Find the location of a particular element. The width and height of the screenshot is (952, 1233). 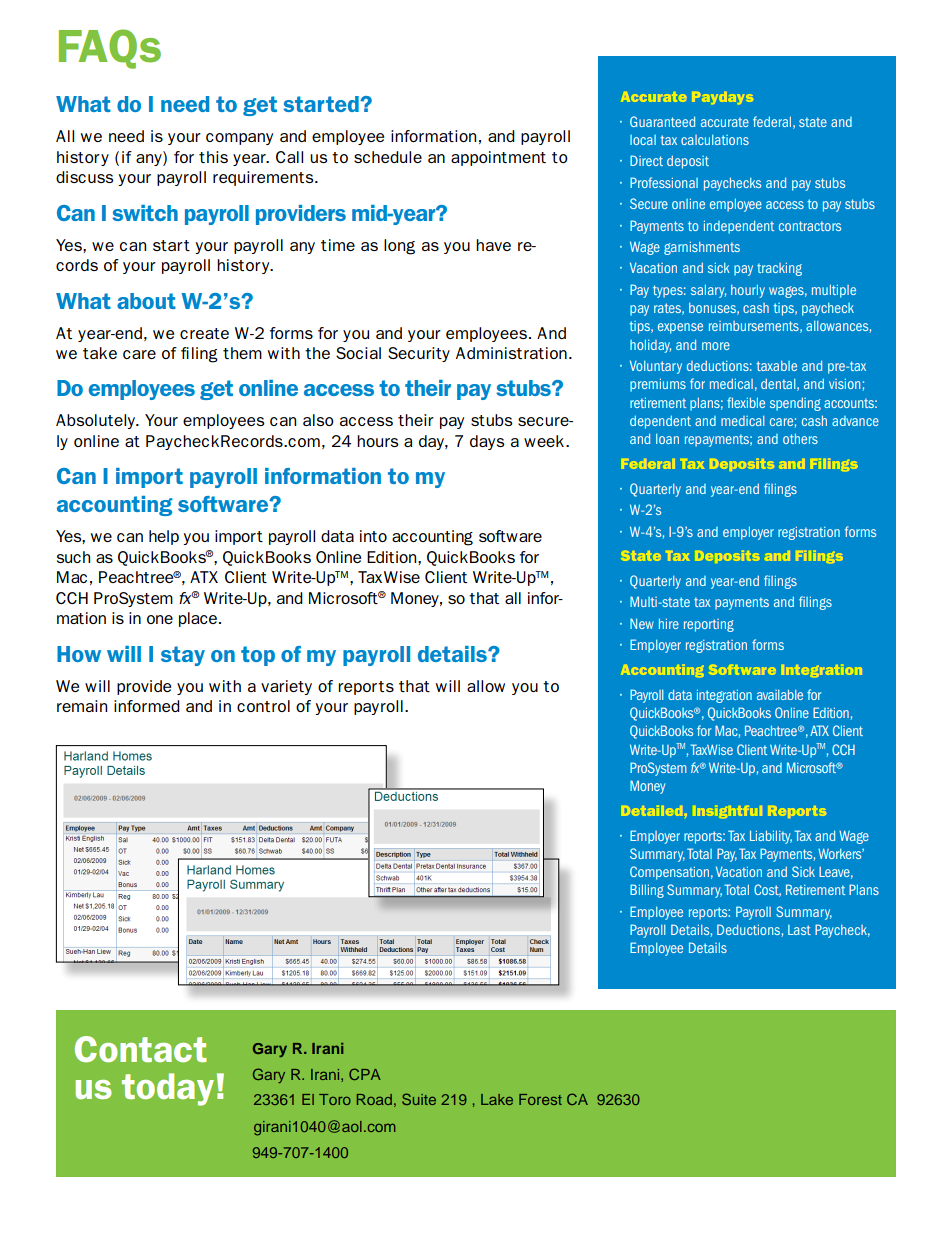

today is located at coordinates (168, 1089).
